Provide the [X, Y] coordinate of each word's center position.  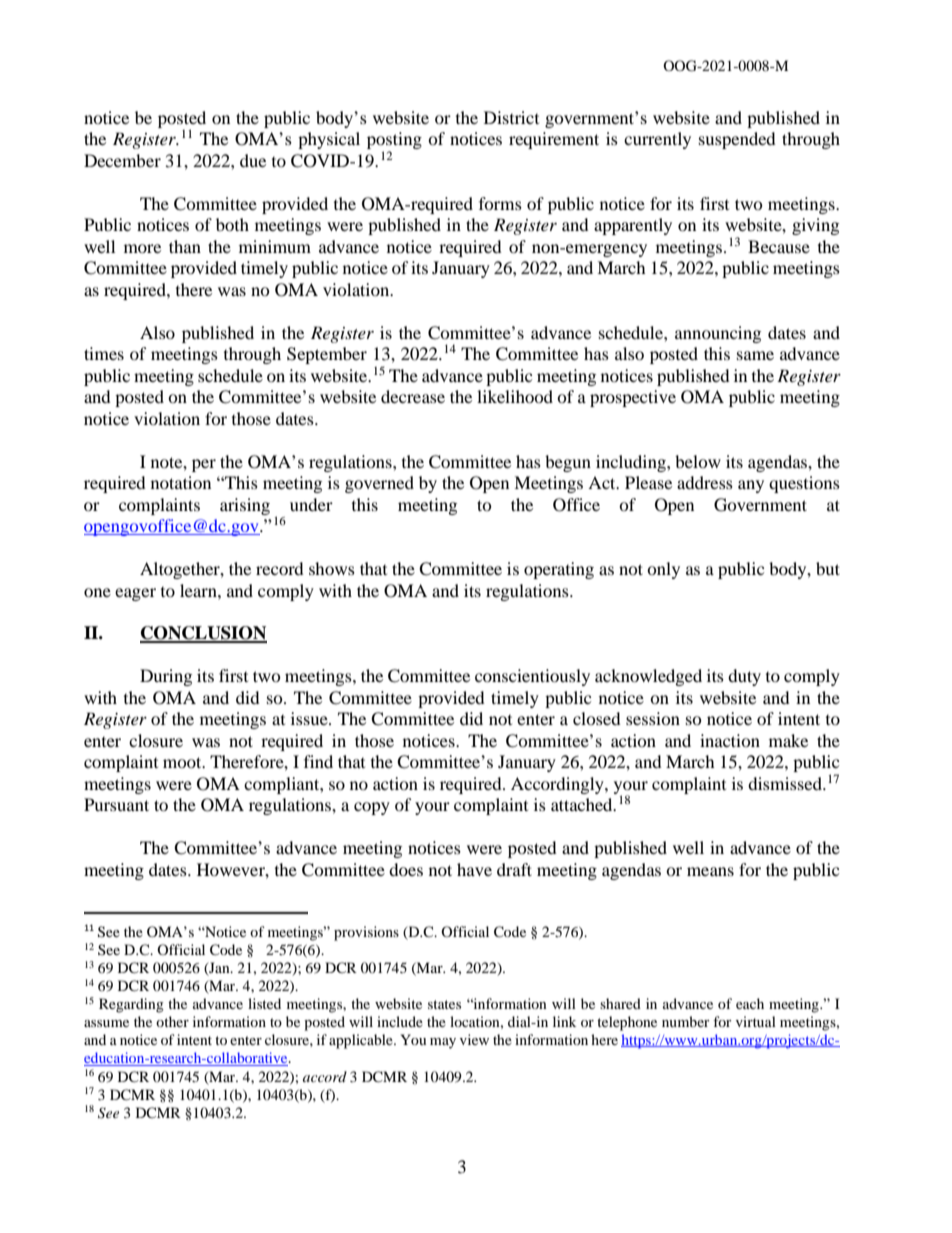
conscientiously [532, 677]
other [172, 1021]
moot [183, 762]
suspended [737, 140]
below [698, 461]
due [253, 160]
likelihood [515, 396]
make [788, 740]
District [511, 117]
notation [181, 482]
